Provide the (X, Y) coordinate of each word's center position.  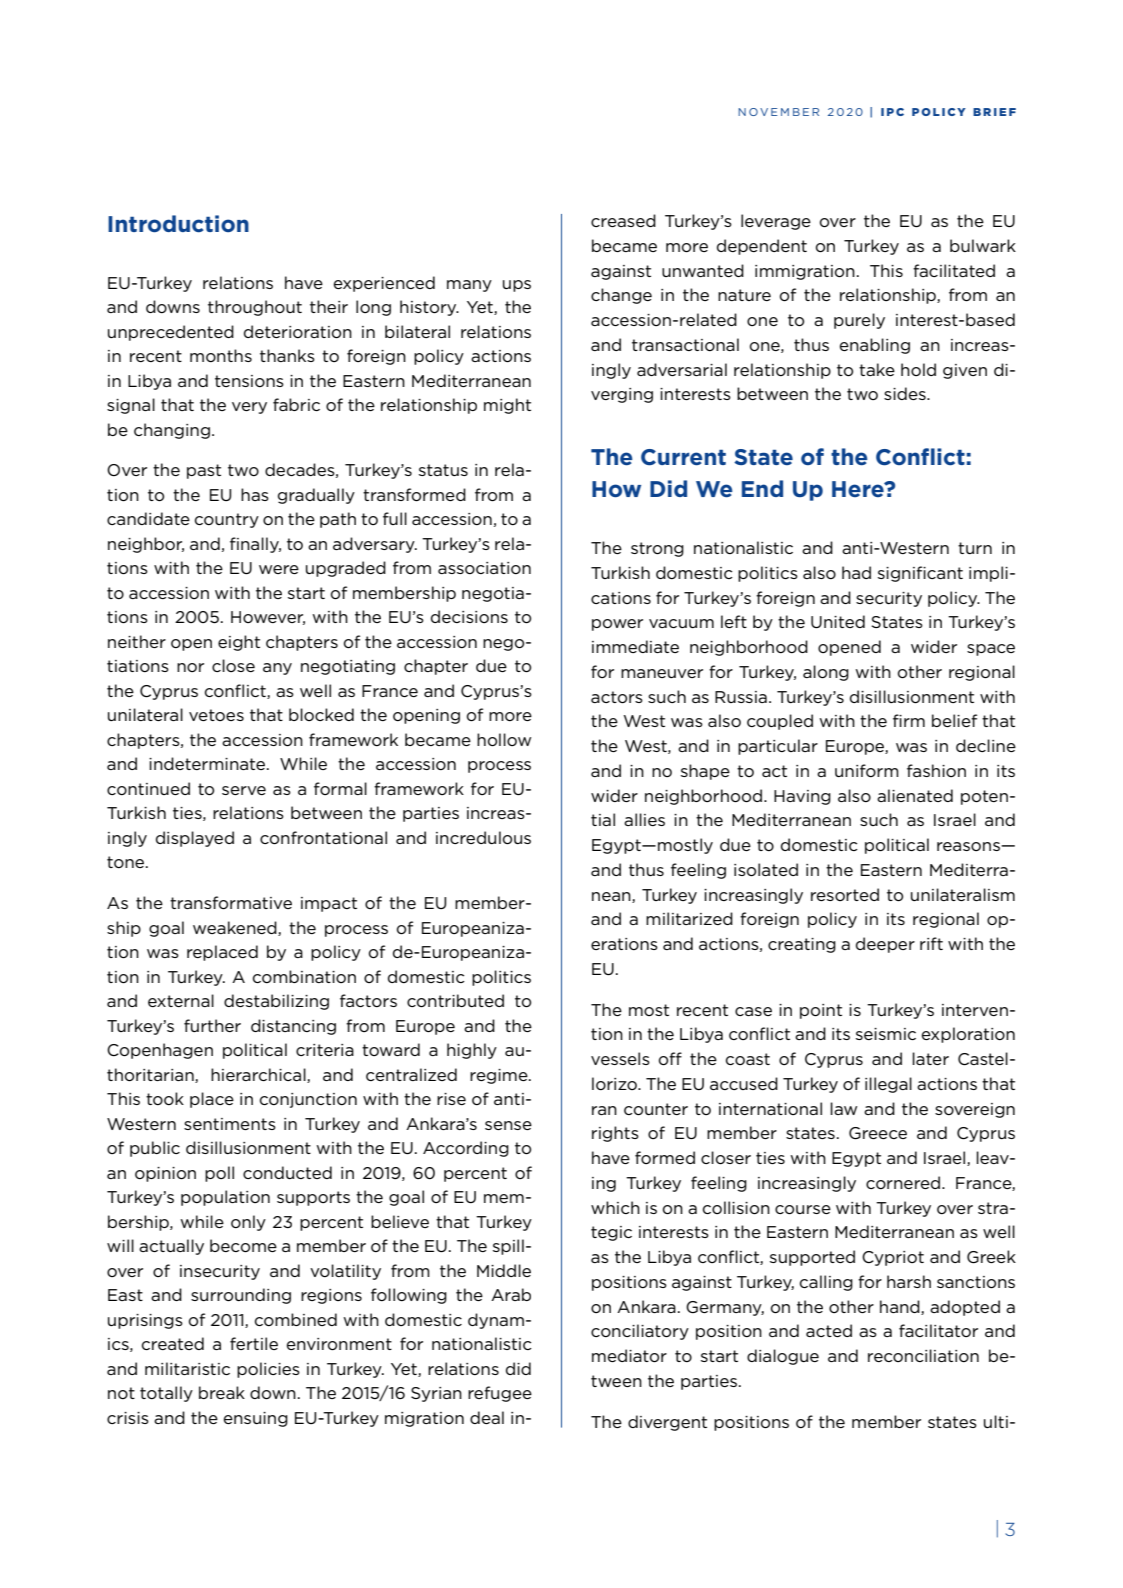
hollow (504, 740)
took (165, 1098)
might (507, 406)
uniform (867, 770)
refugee (500, 1394)
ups (517, 286)
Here (859, 489)
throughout (255, 308)
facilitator (938, 1330)
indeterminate (208, 763)
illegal (888, 1085)
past (204, 471)
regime (500, 1076)
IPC (892, 112)
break (222, 1392)
